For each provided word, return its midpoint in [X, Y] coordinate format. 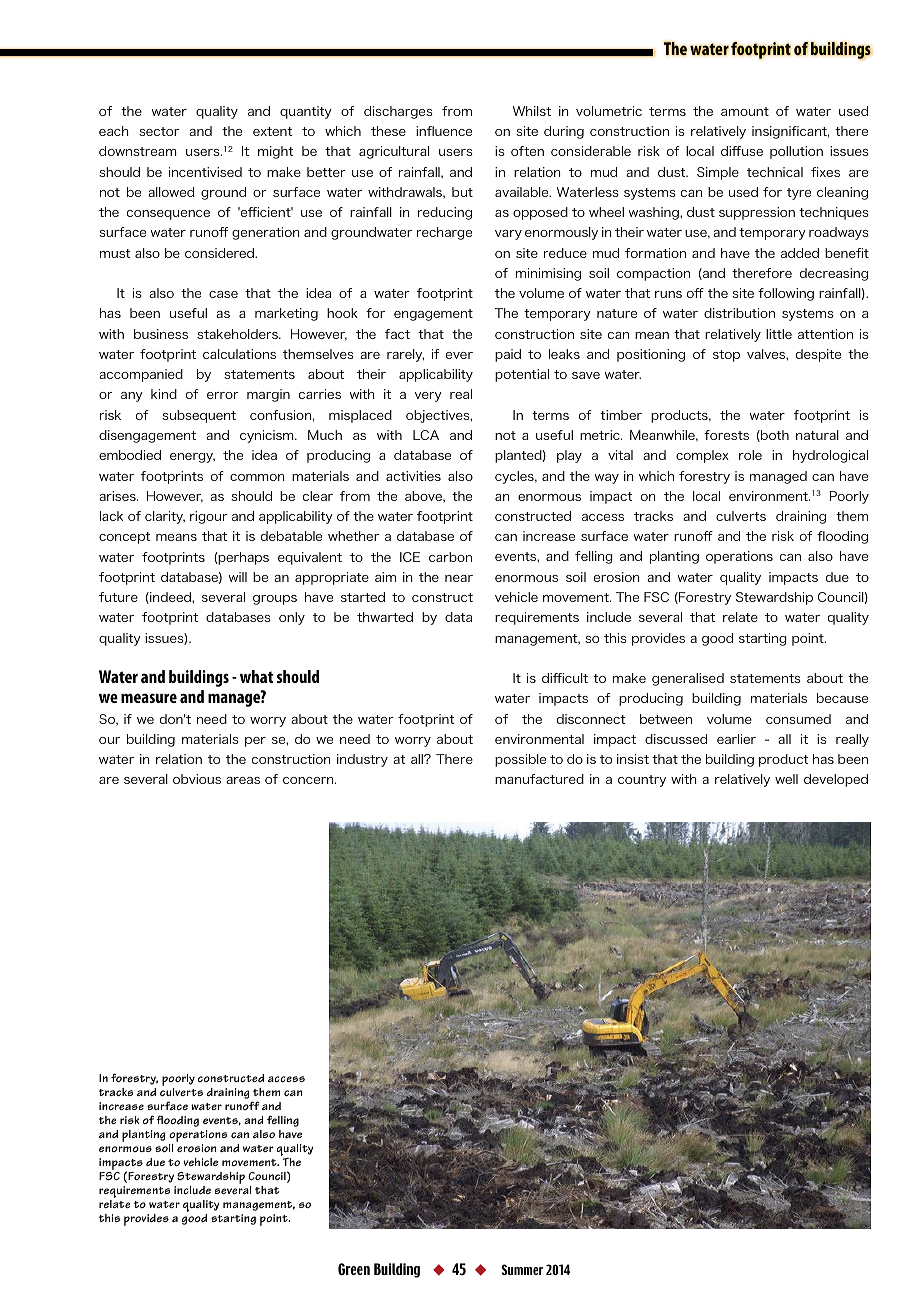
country [642, 781]
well [786, 779]
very [428, 397]
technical [775, 172]
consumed [798, 719]
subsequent [199, 416]
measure [149, 698]
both [774, 436]
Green [354, 1269]
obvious [197, 779]
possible [520, 760]
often [527, 151]
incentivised [205, 172]
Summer [522, 1269]
